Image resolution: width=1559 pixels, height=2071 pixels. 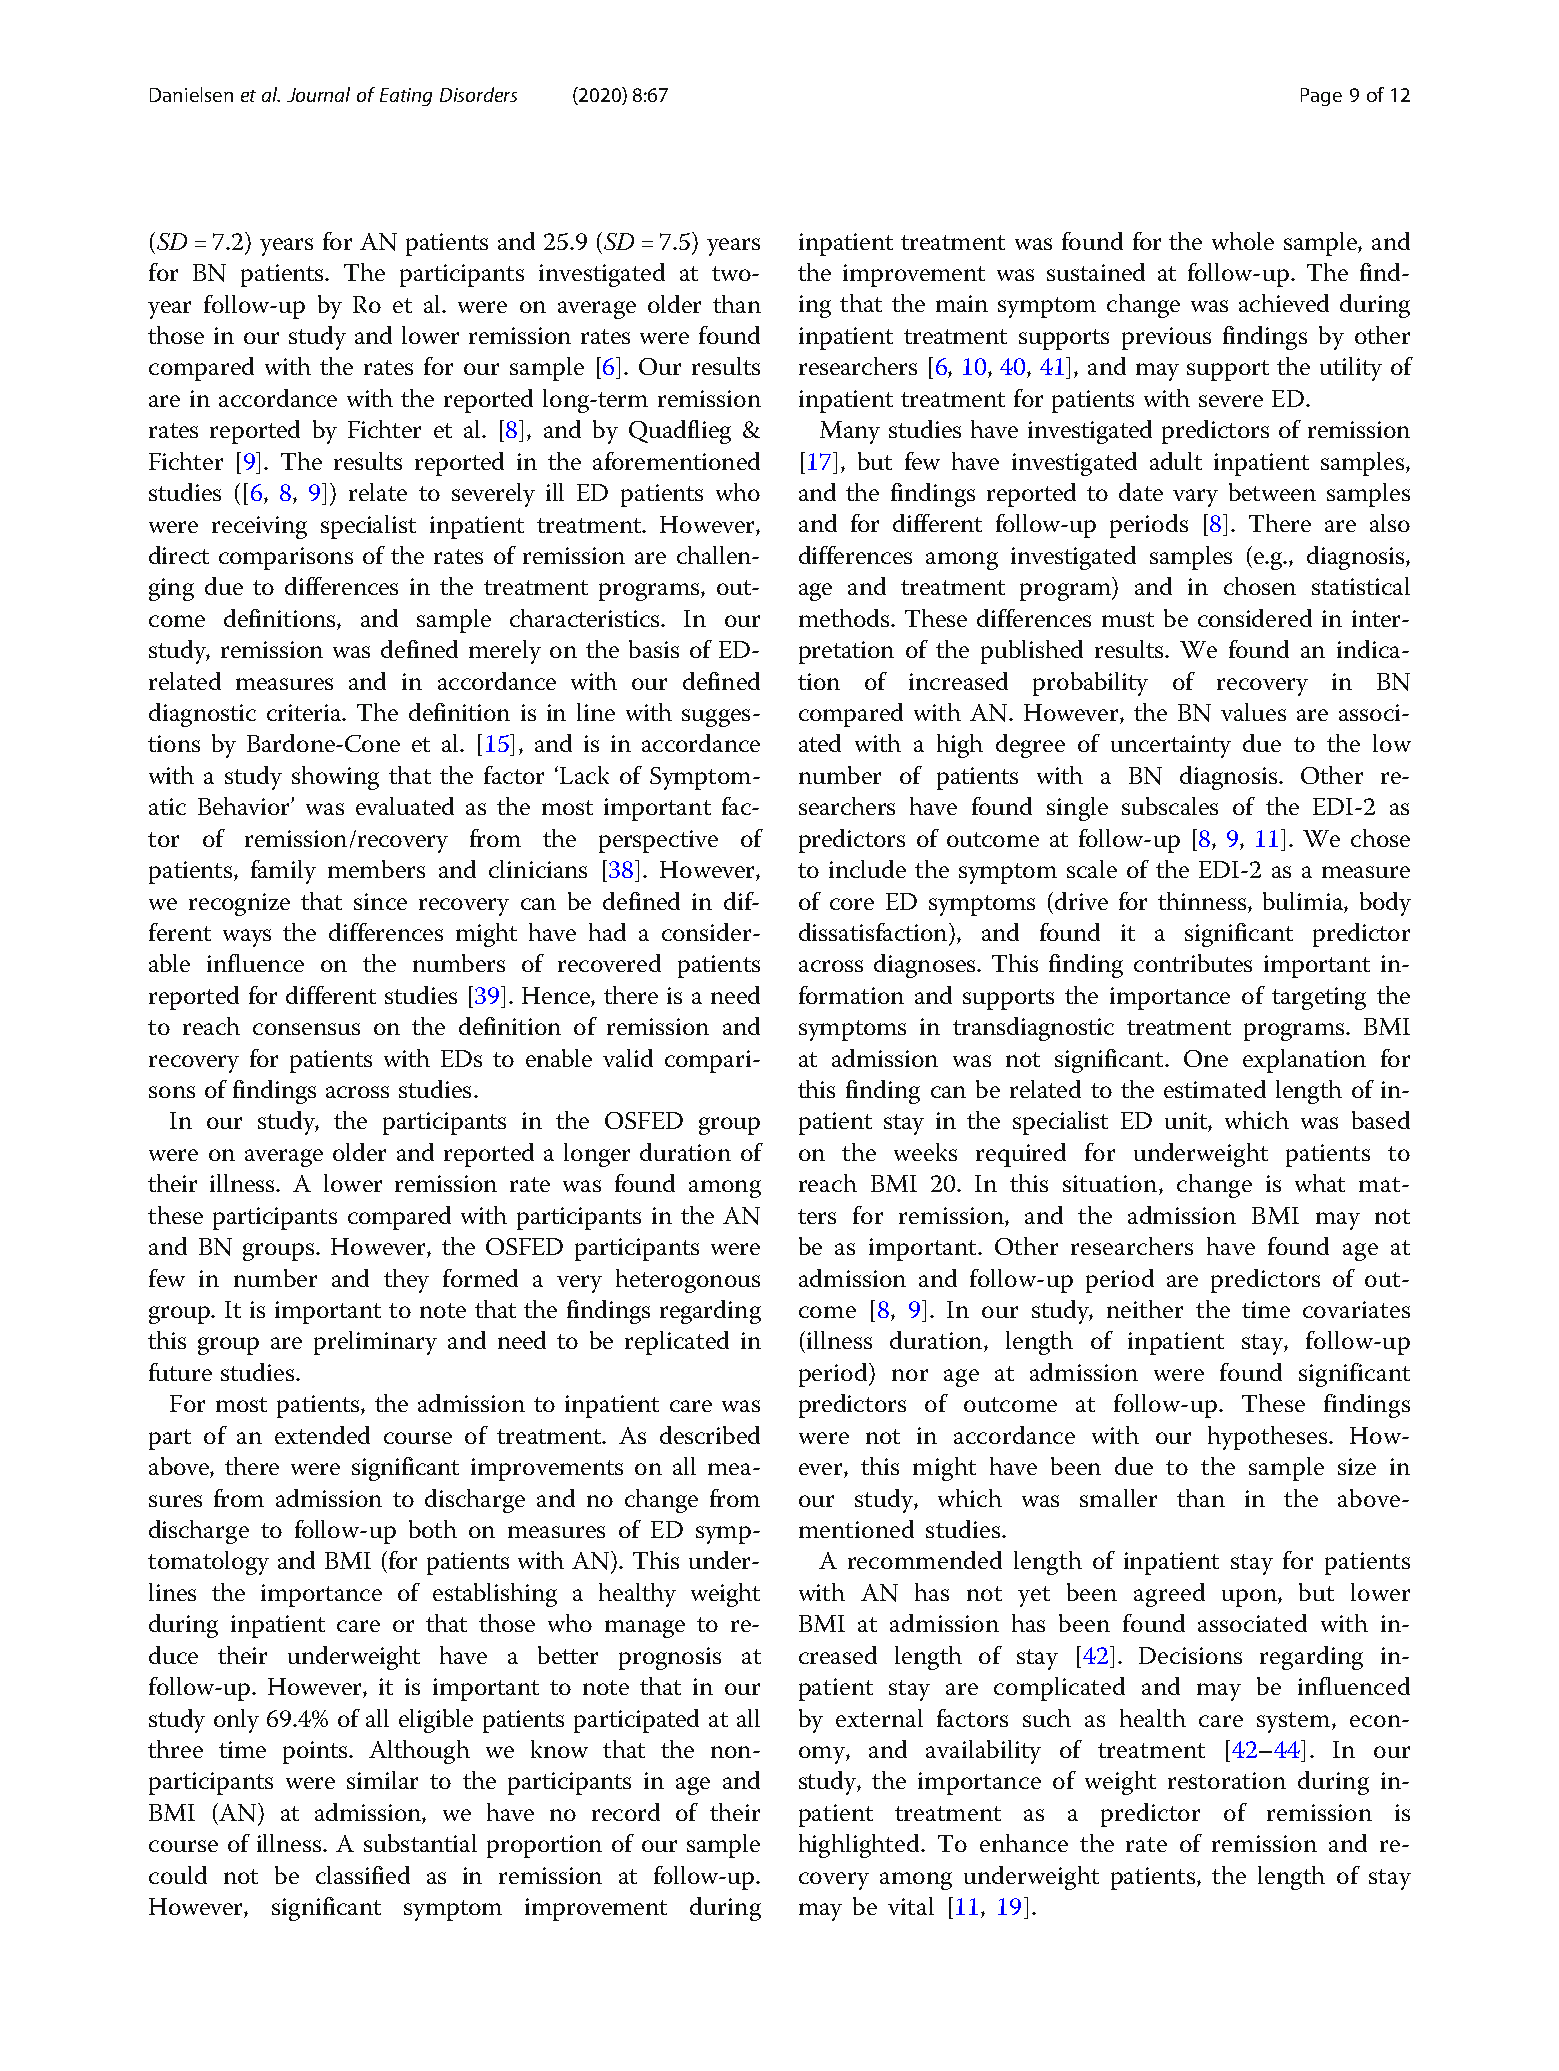 What do you see at coordinates (318, 94) in the page?
I see `Journal` at bounding box center [318, 94].
